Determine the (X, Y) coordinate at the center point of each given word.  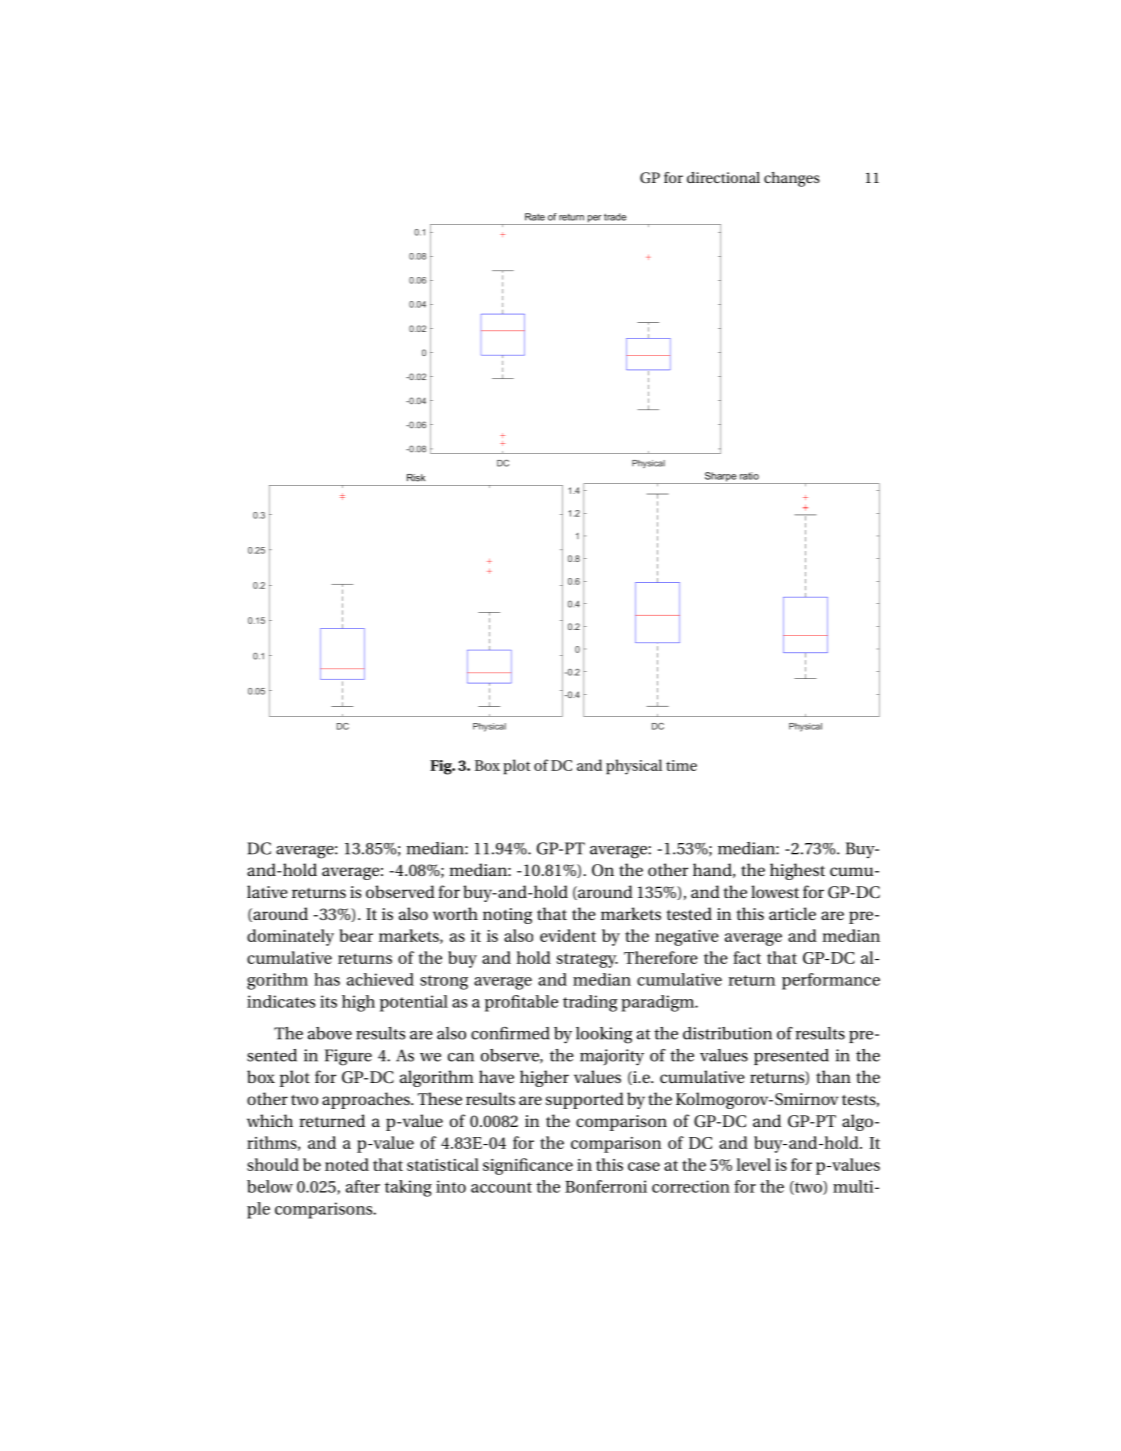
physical (634, 767)
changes (792, 179)
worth (455, 913)
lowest (775, 891)
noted (347, 1164)
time (681, 765)
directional (723, 177)
